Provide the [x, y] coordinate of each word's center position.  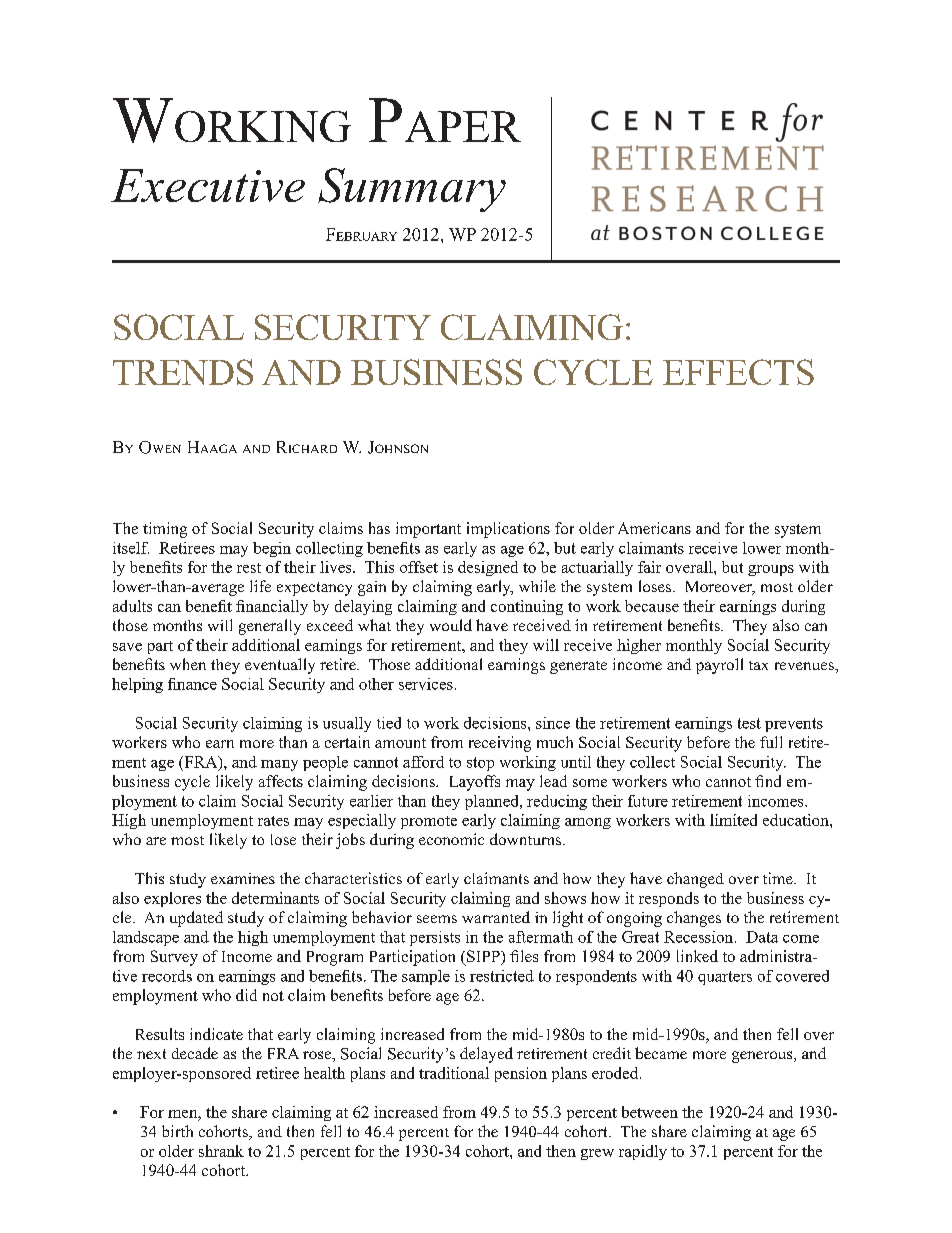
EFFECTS [738, 372]
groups [771, 570]
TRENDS [183, 372]
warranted [496, 917]
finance [192, 684]
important [428, 530]
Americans [654, 528]
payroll [719, 666]
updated [196, 919]
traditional [454, 1073]
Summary [412, 190]
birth [177, 1131]
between [650, 1112]
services [426, 684]
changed [695, 880]
